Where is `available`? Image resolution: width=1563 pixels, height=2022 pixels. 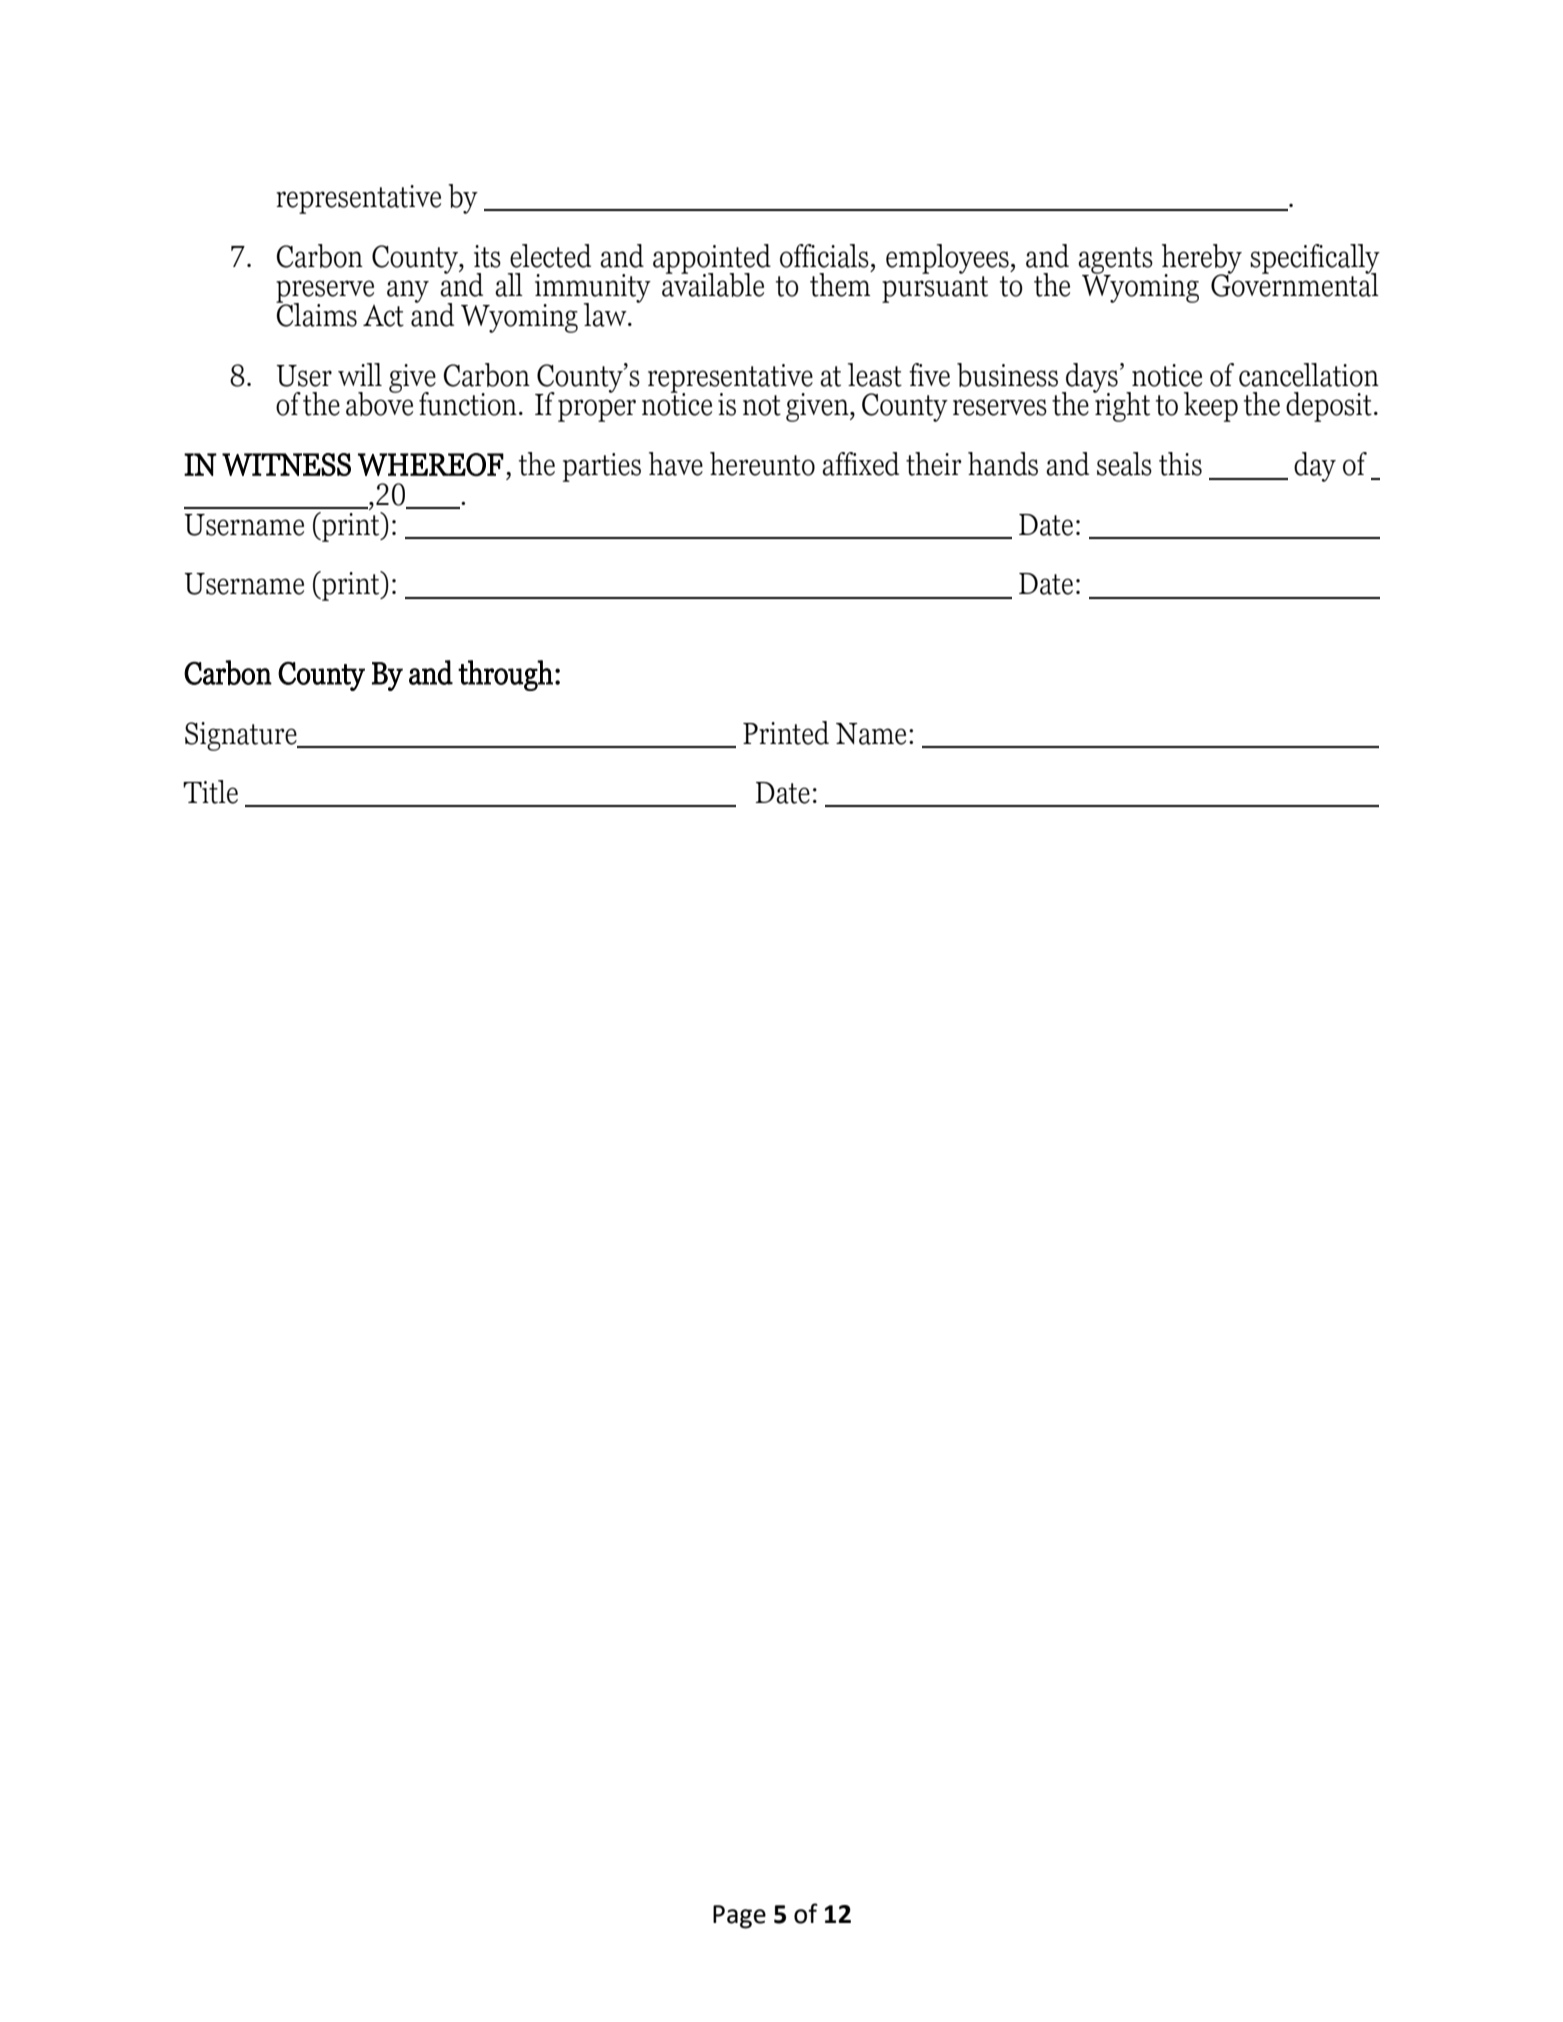
available is located at coordinates (713, 284).
